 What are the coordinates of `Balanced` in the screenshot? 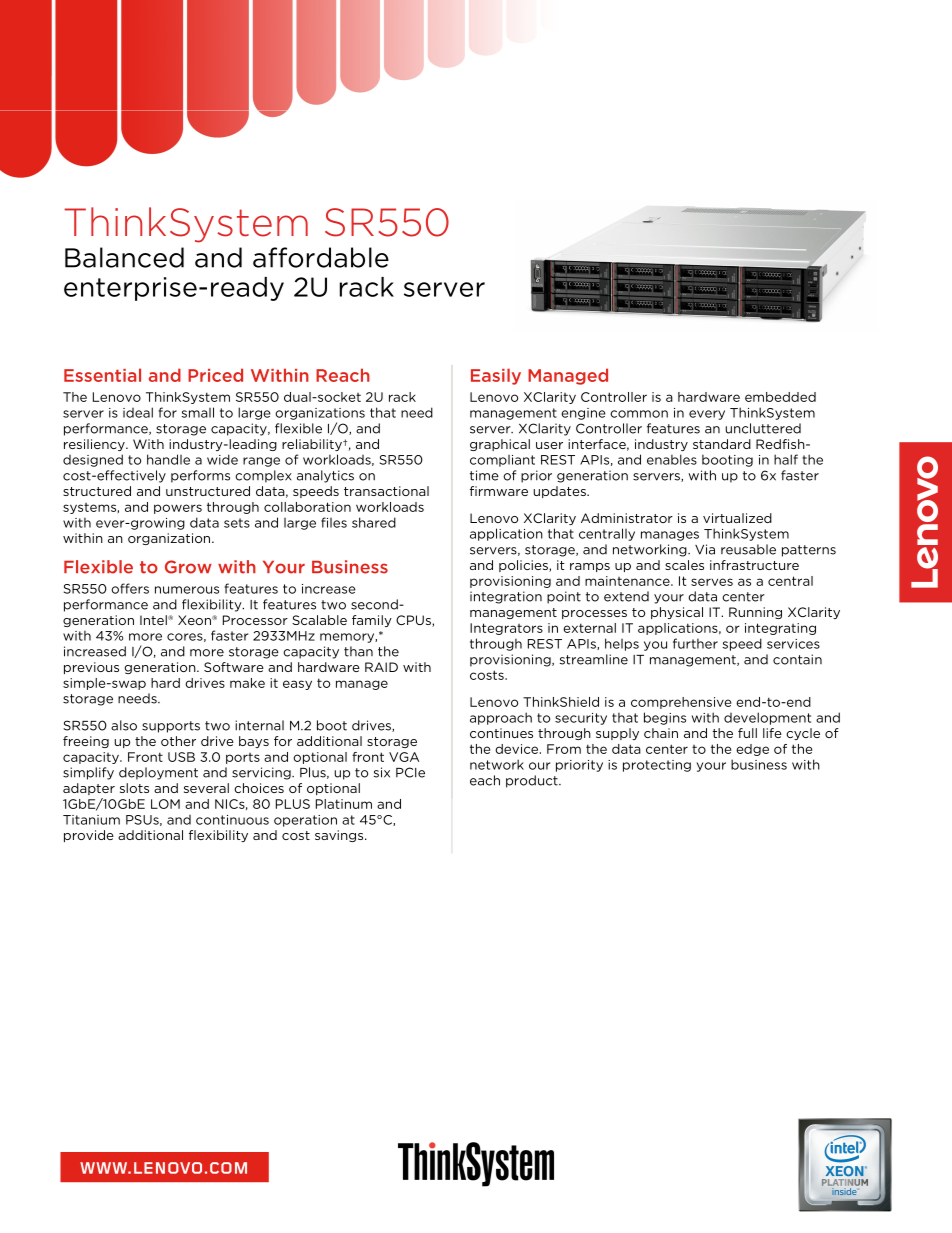 It's located at (124, 257).
